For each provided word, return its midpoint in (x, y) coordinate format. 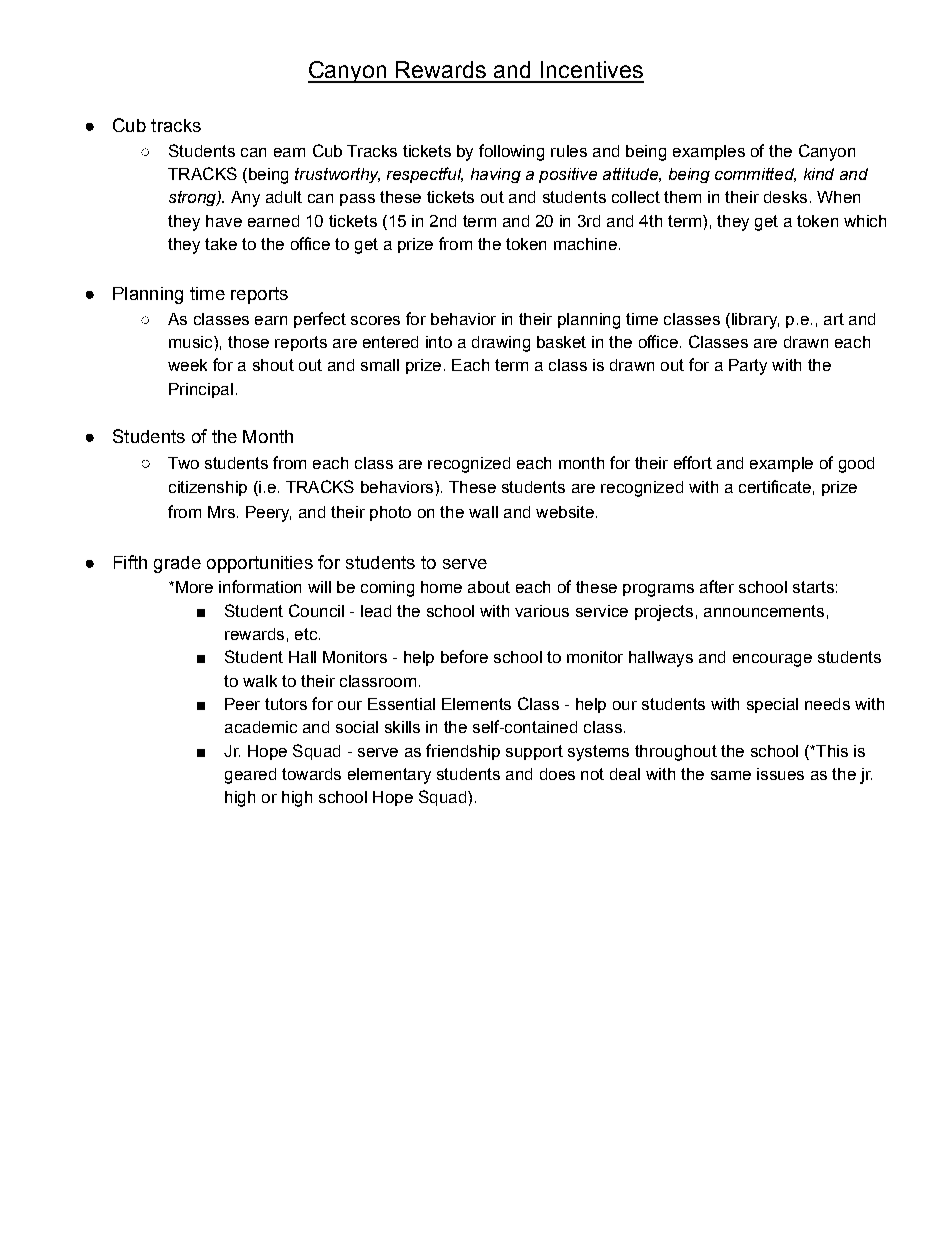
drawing (501, 344)
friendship (463, 752)
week (187, 365)
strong (193, 198)
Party (748, 367)
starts (813, 587)
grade (177, 564)
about (489, 587)
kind (819, 174)
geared (250, 776)
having (496, 175)
